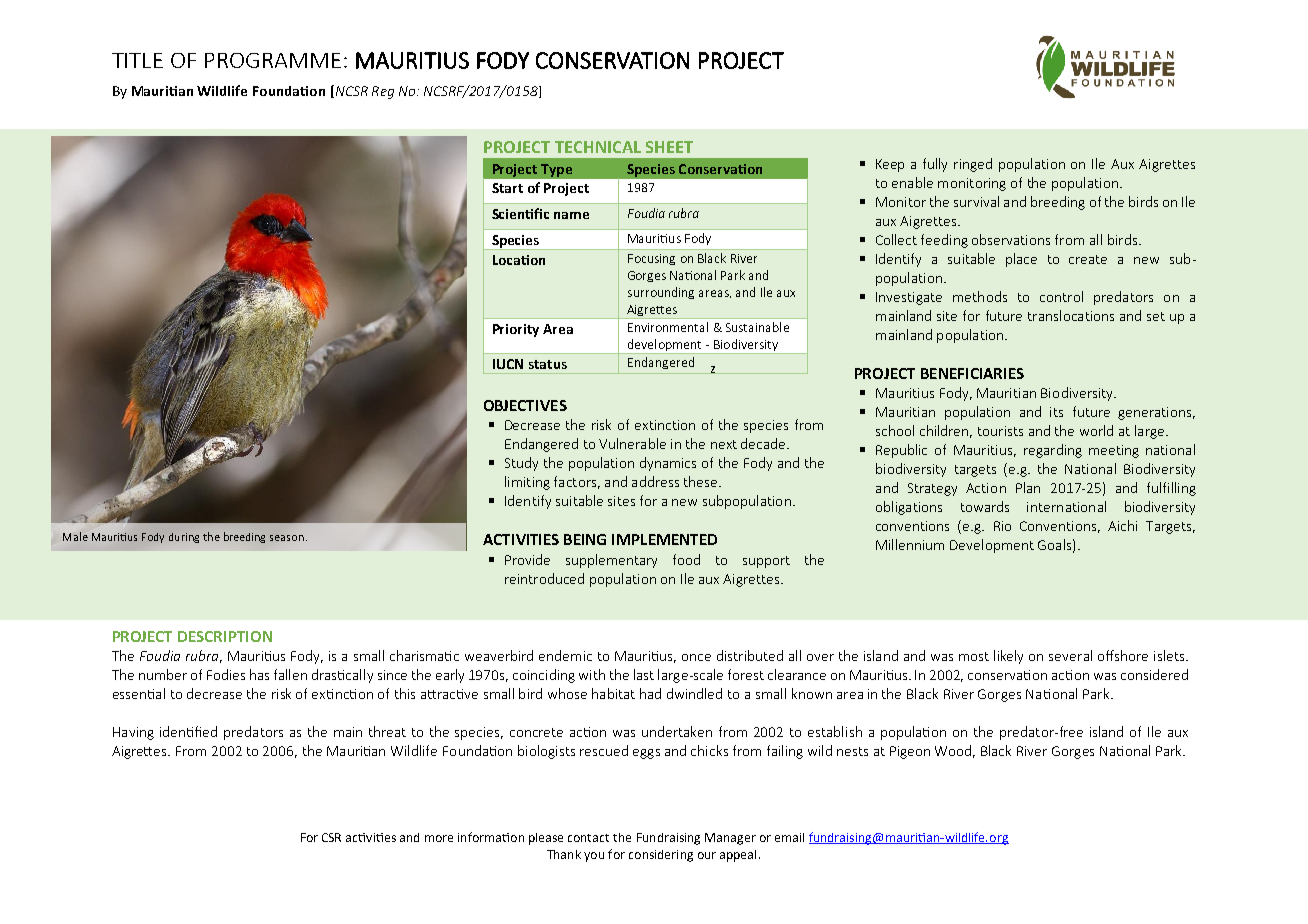 Image resolution: width=1308 pixels, height=924 pixels. Describe the element at coordinates (1061, 296) in the image. I see `control` at that location.
